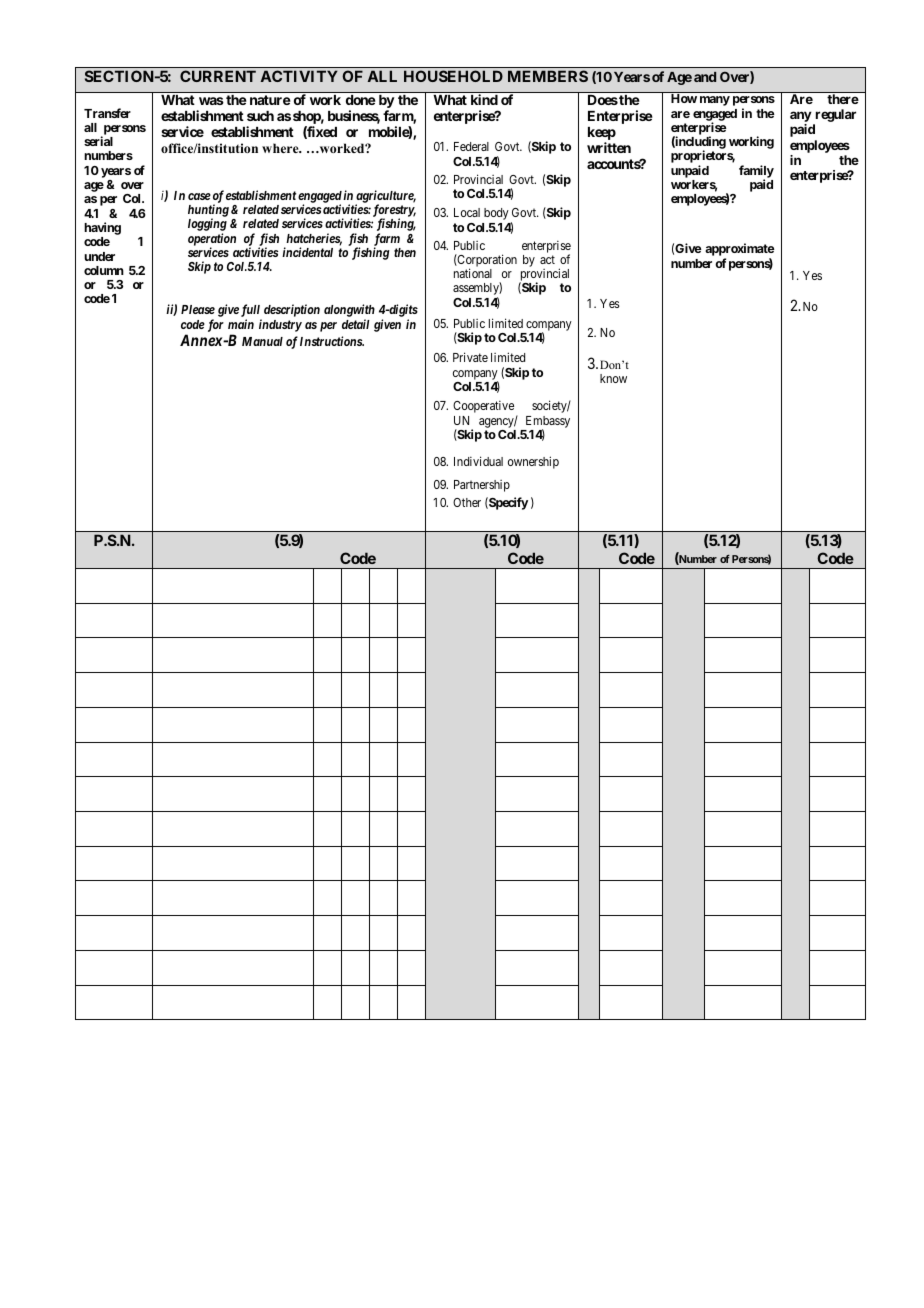 This page has height=1308, width=924. I want to click on many, so click(715, 101).
